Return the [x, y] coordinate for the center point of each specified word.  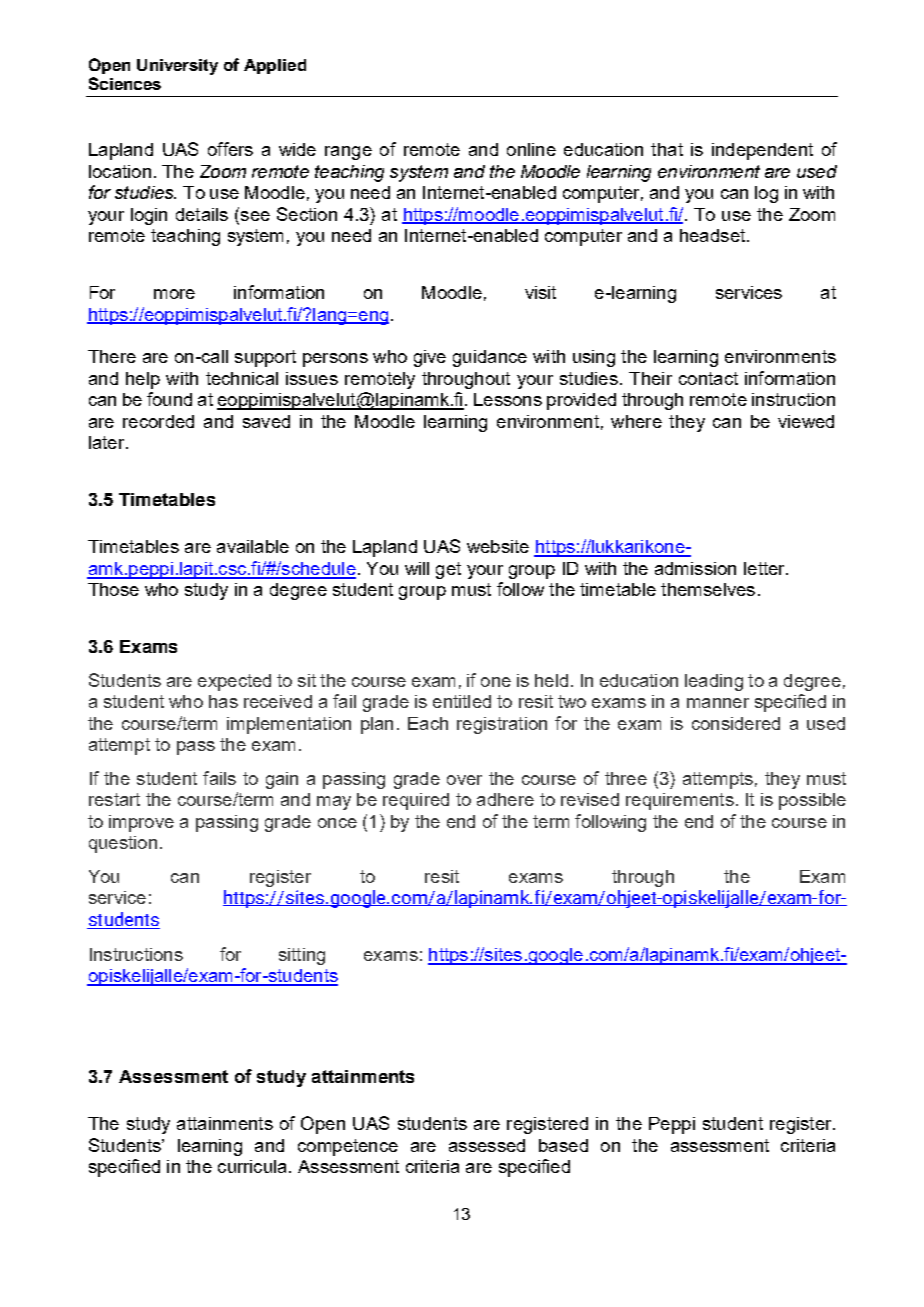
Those [113, 589]
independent [762, 151]
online [531, 149]
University [177, 67]
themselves [708, 589]
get [448, 570]
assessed [487, 1145]
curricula [252, 1166]
